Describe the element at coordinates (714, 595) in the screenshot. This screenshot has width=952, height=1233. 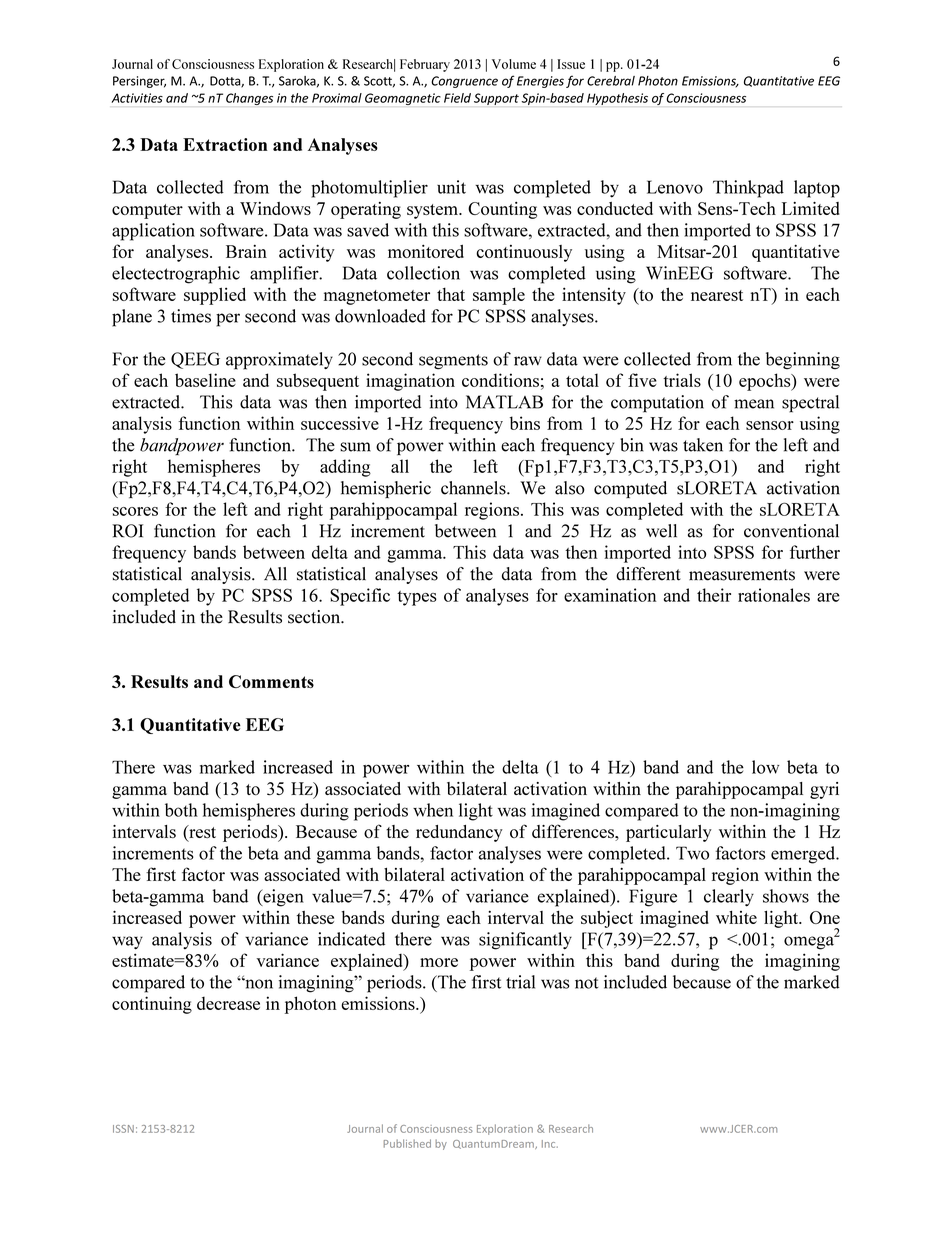
I see `their` at that location.
